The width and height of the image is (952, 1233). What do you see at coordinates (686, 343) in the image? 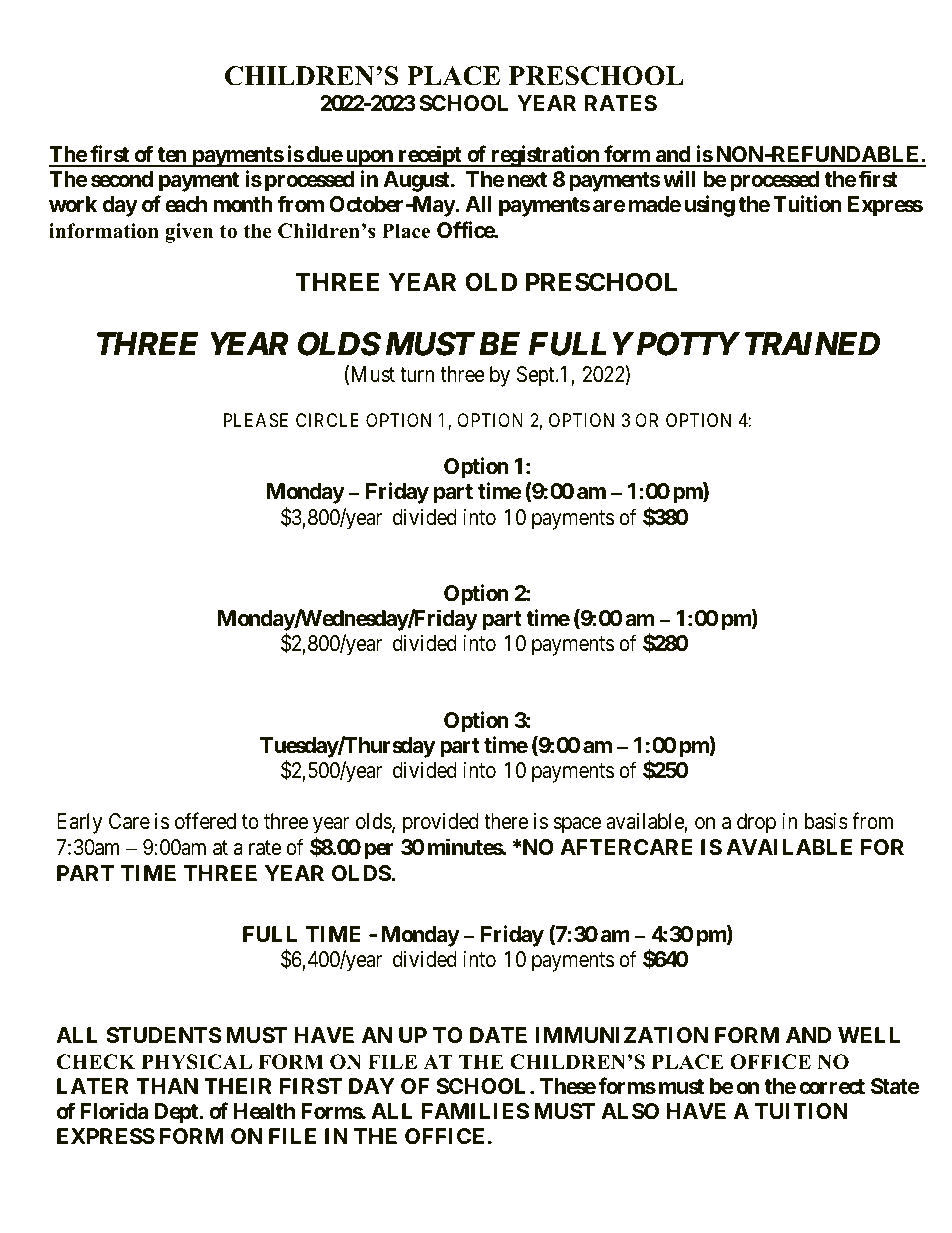
I see `POTTY` at bounding box center [686, 343].
